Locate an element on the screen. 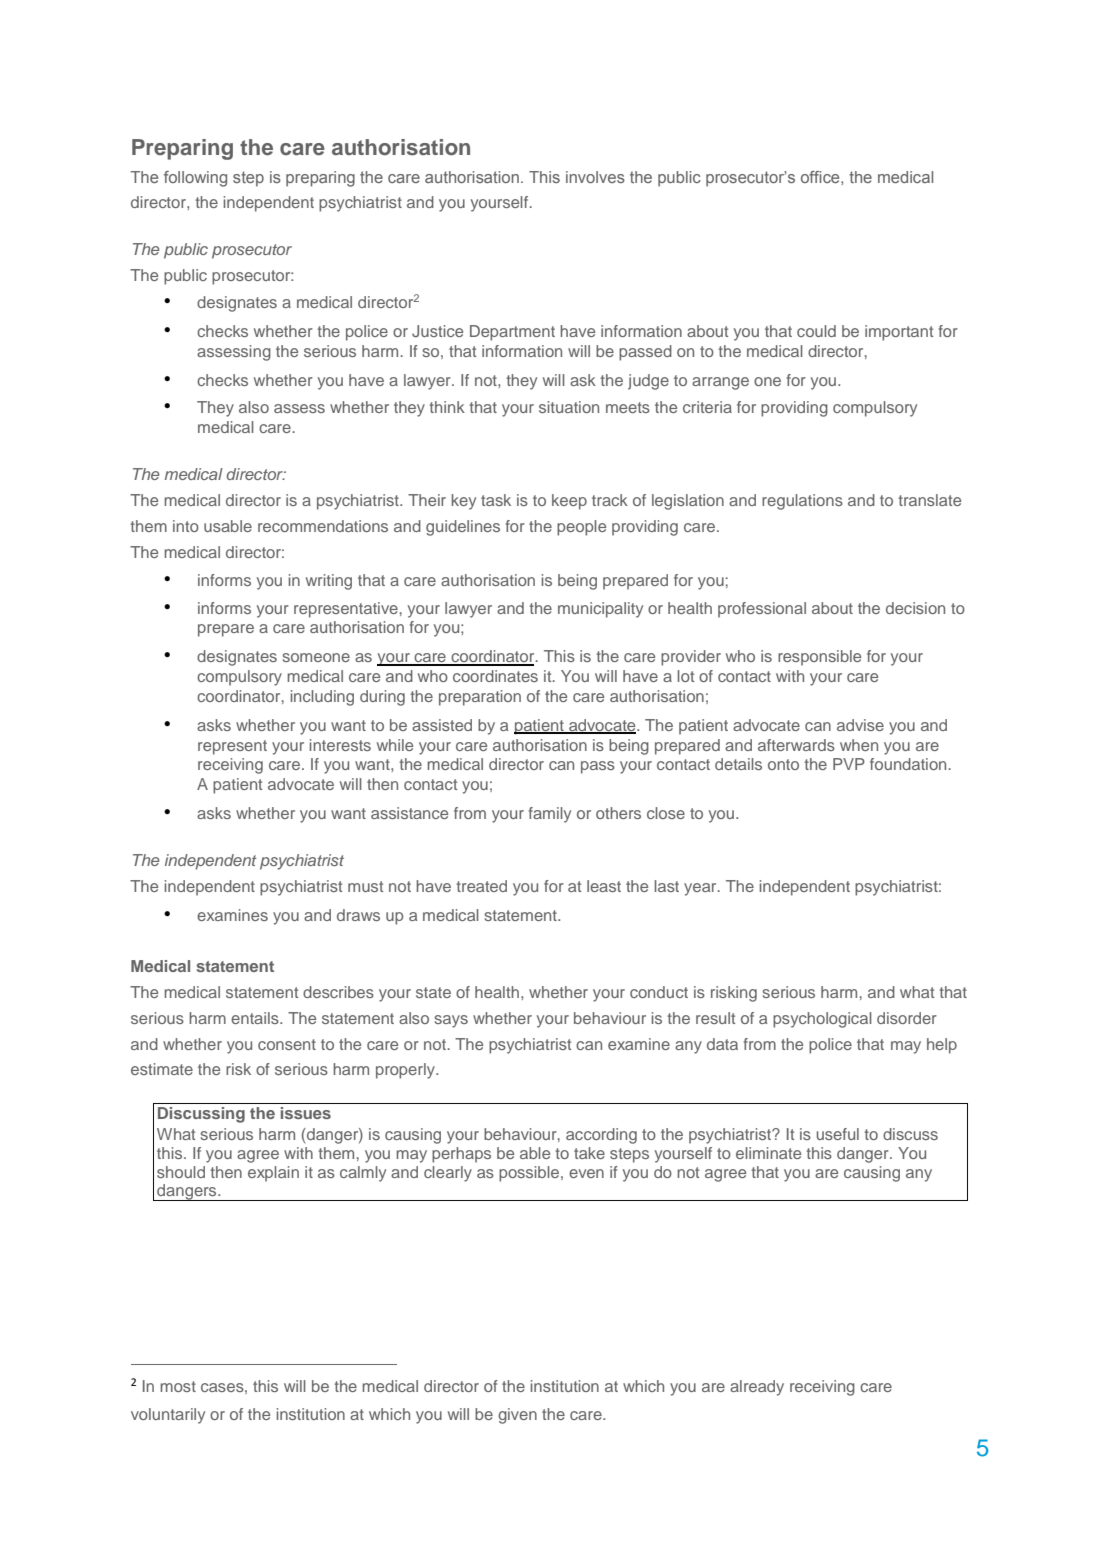 Image resolution: width=1099 pixels, height=1554 pixels. writing is located at coordinates (329, 582).
